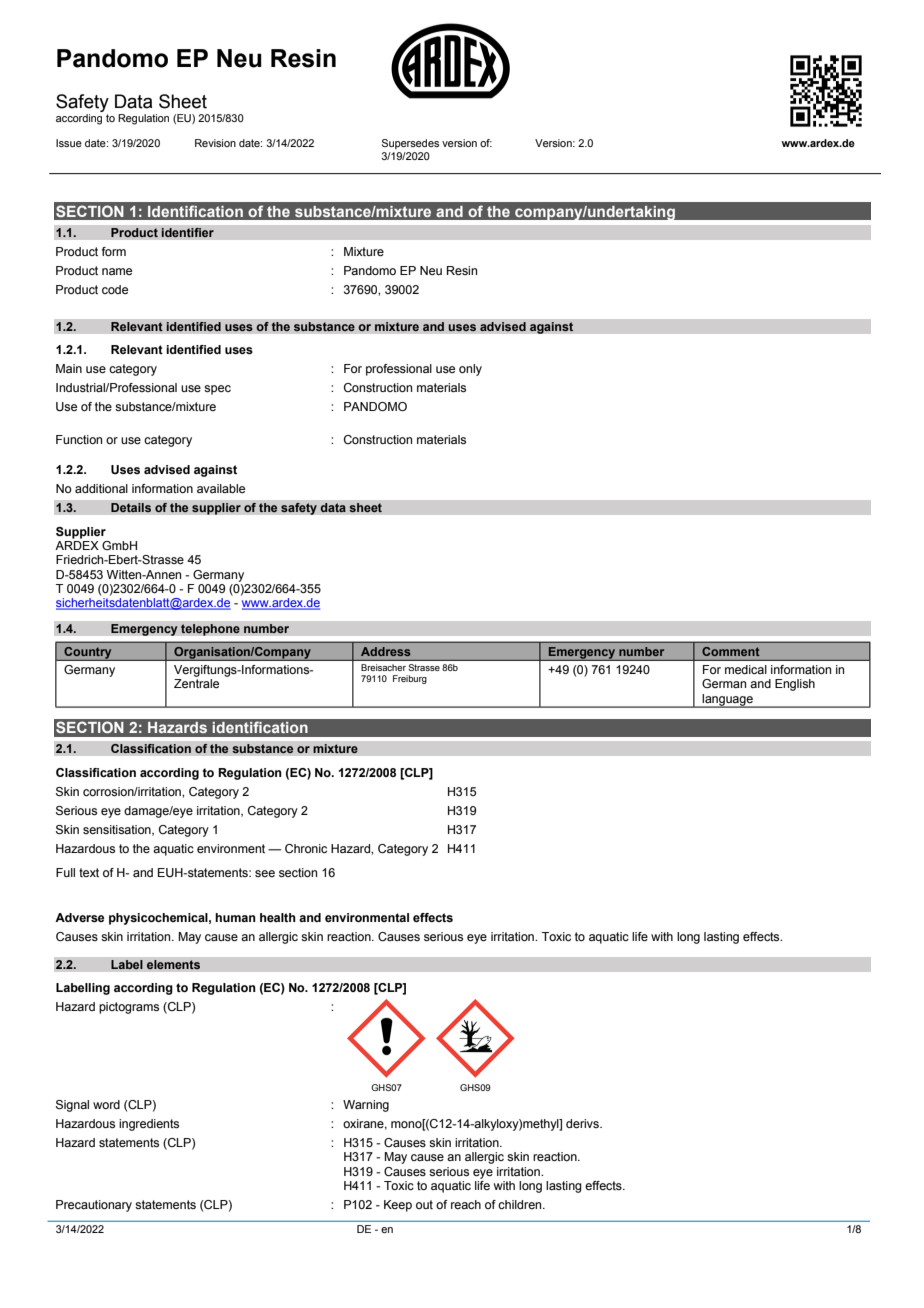  What do you see at coordinates (521, 1204) in the screenshot?
I see `children` at bounding box center [521, 1204].
